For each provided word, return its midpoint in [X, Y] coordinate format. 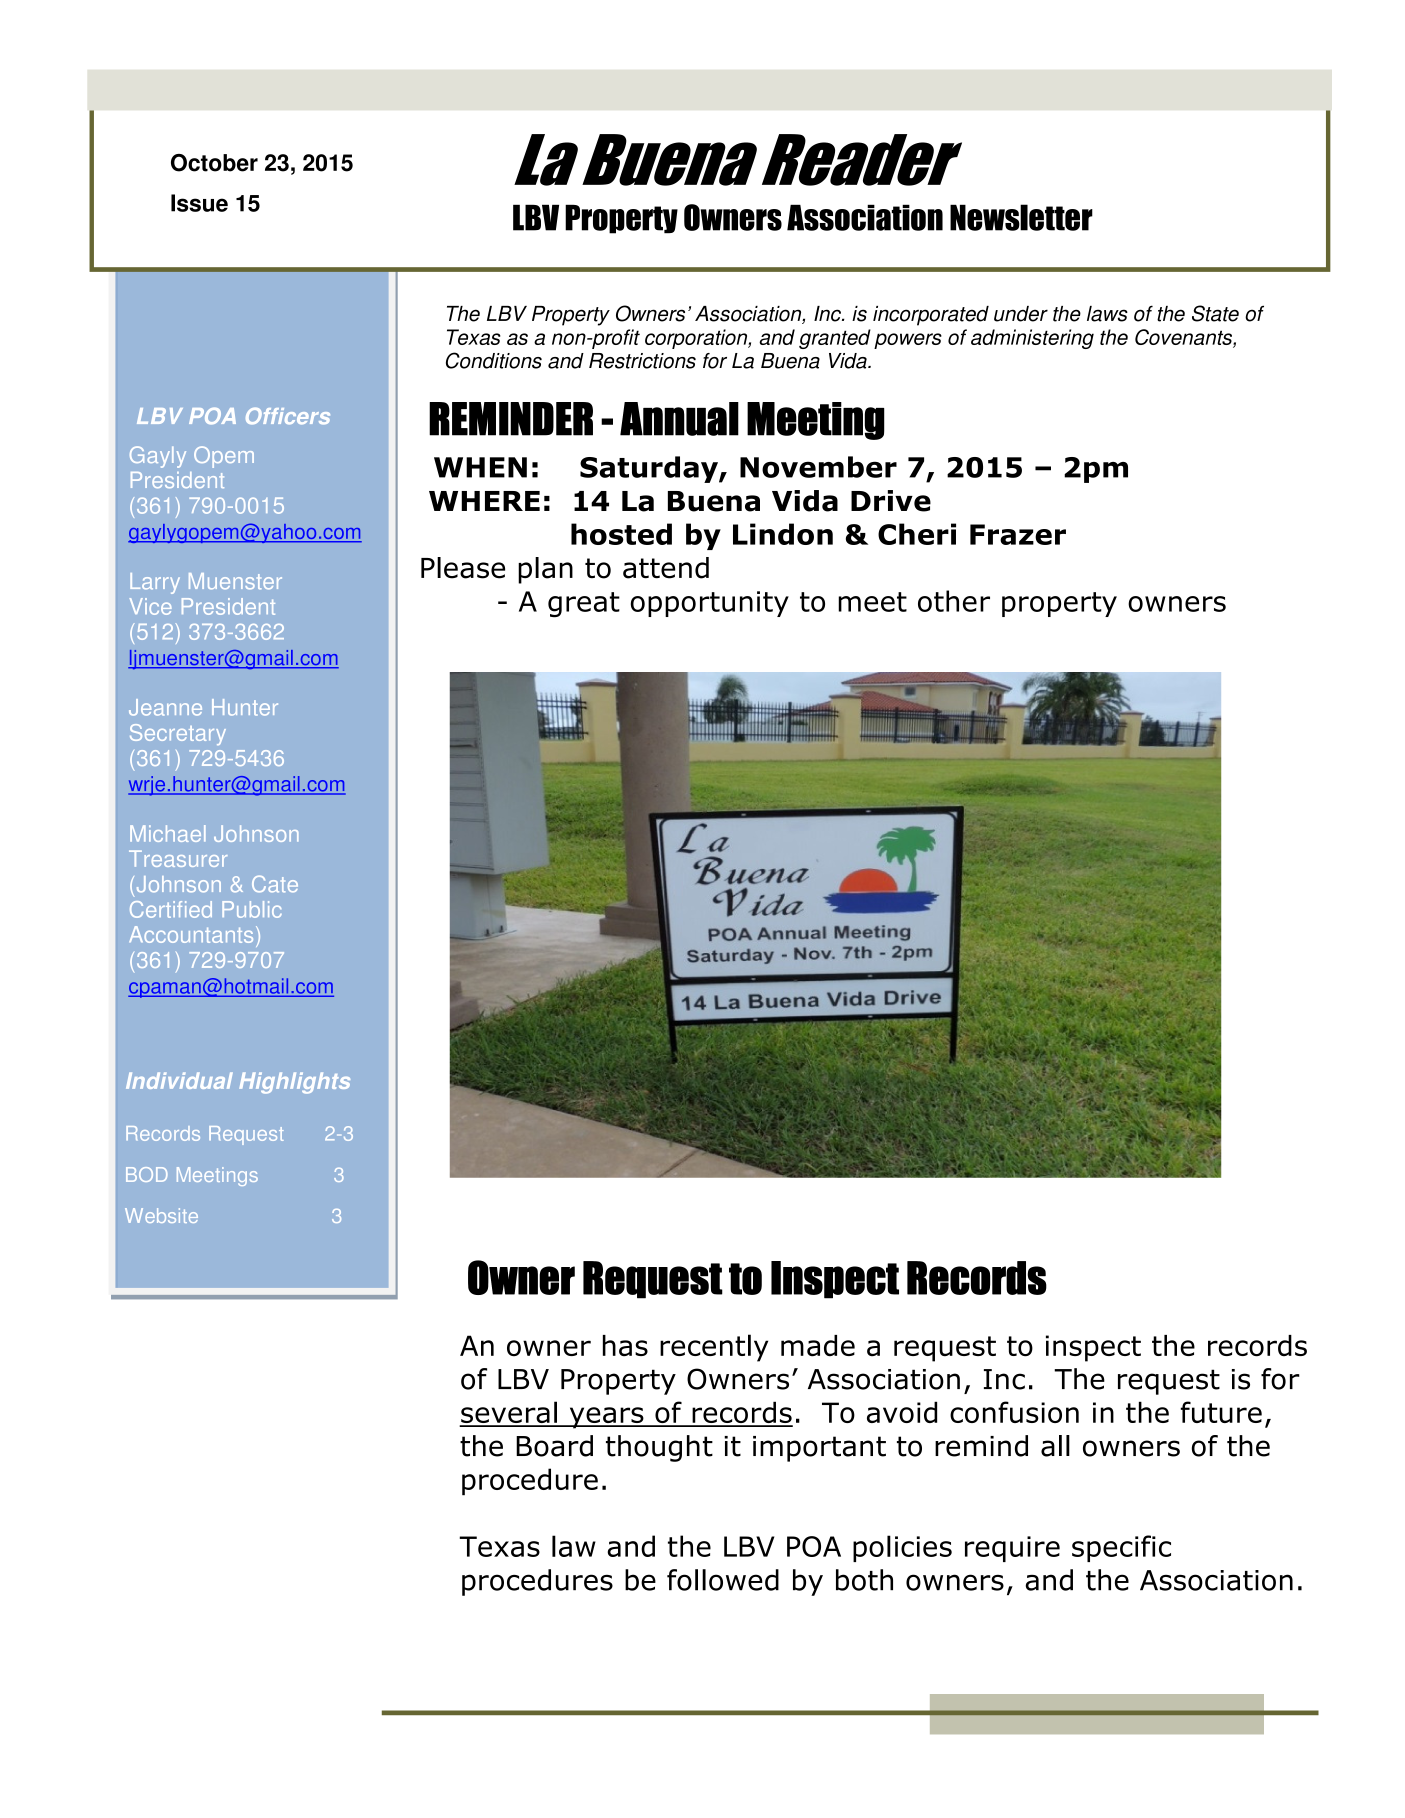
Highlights [294, 1083]
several [509, 1413]
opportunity [710, 604]
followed [723, 1580]
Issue [199, 203]
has [625, 1345]
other [954, 601]
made [818, 1346]
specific [1121, 1548]
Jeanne [165, 707]
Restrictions [642, 361]
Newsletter [1021, 217]
